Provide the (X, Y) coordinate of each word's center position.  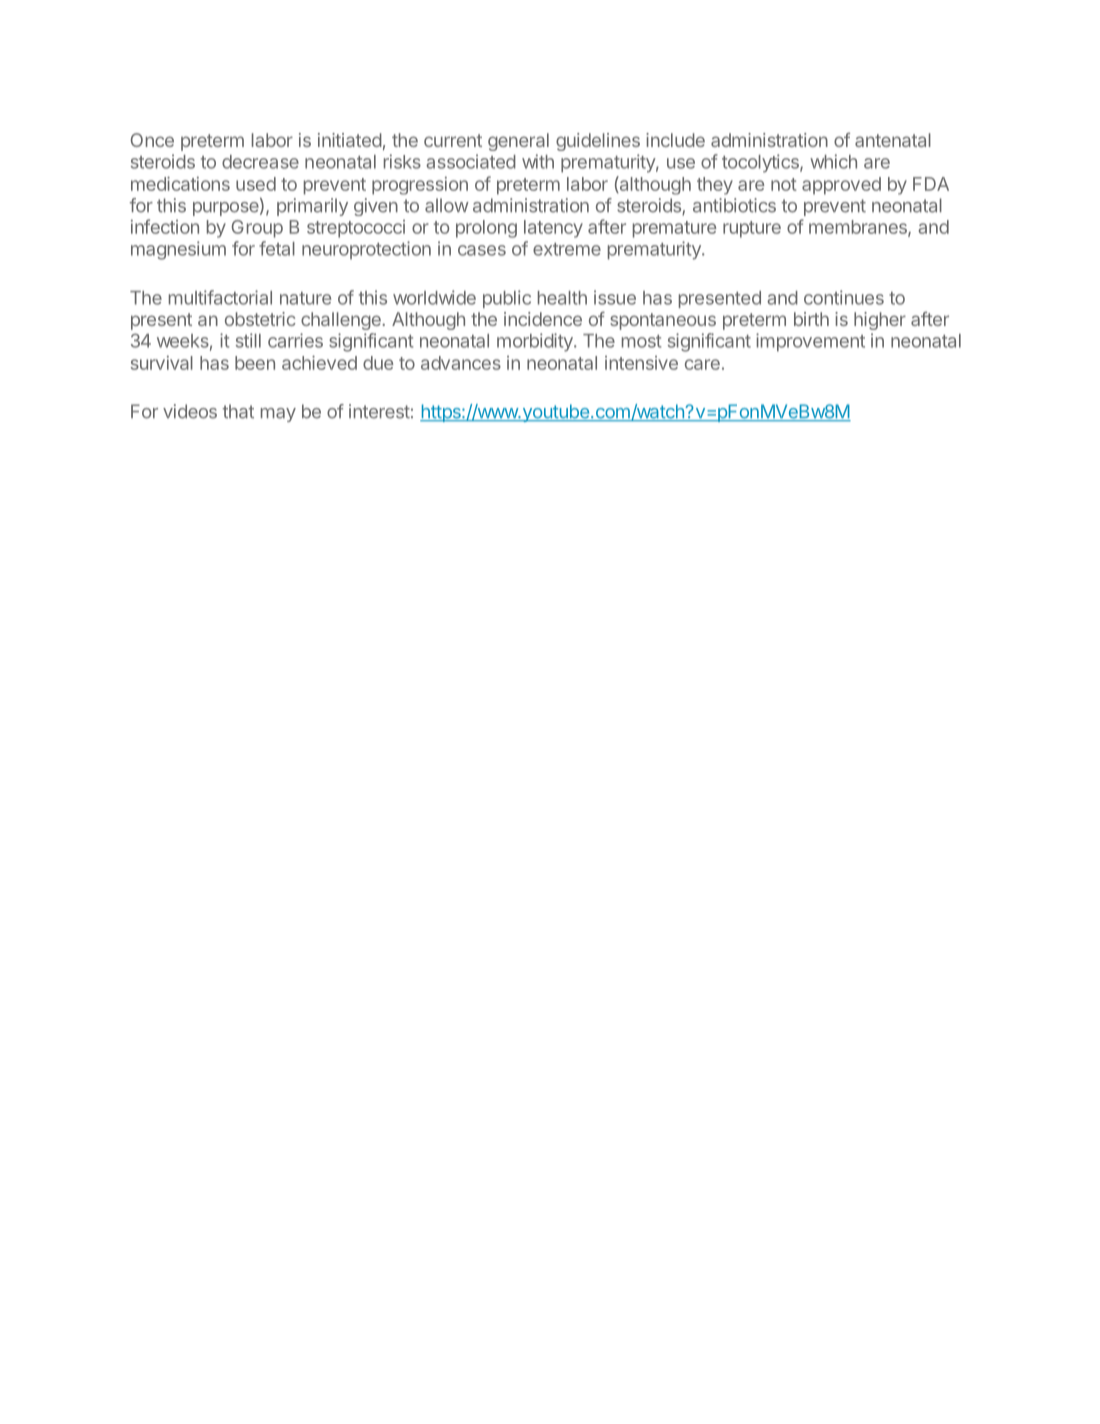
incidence (543, 319)
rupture (752, 229)
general (518, 142)
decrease (260, 162)
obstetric (260, 319)
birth (811, 319)
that (238, 411)
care (702, 364)
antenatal (893, 140)
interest (379, 411)
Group (257, 229)
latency (553, 229)
